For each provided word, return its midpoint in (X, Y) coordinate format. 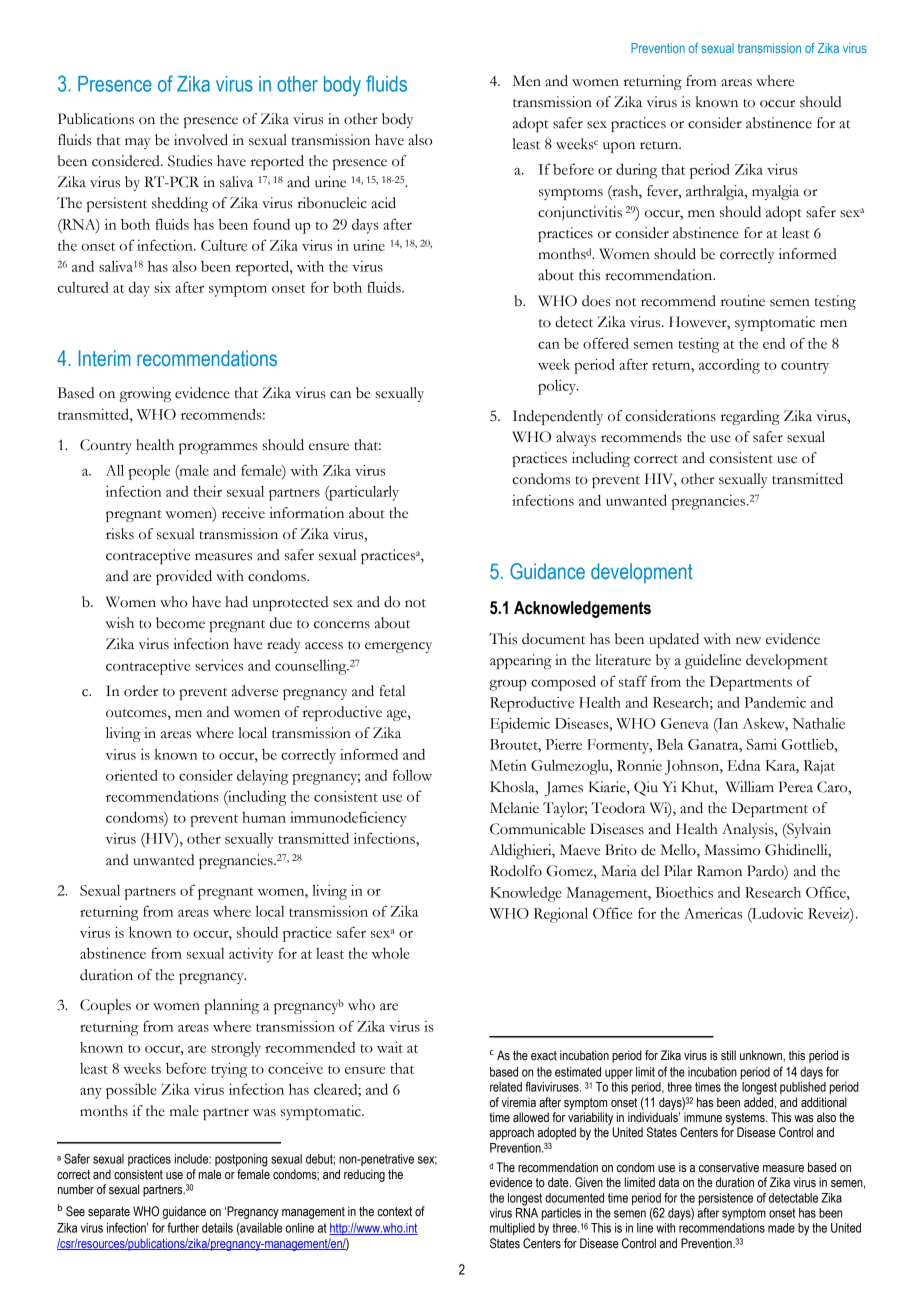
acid (383, 203)
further (183, 1228)
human (264, 817)
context (394, 1212)
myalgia (775, 192)
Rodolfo (516, 871)
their (207, 491)
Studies (190, 161)
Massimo (732, 850)
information (306, 513)
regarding (750, 417)
